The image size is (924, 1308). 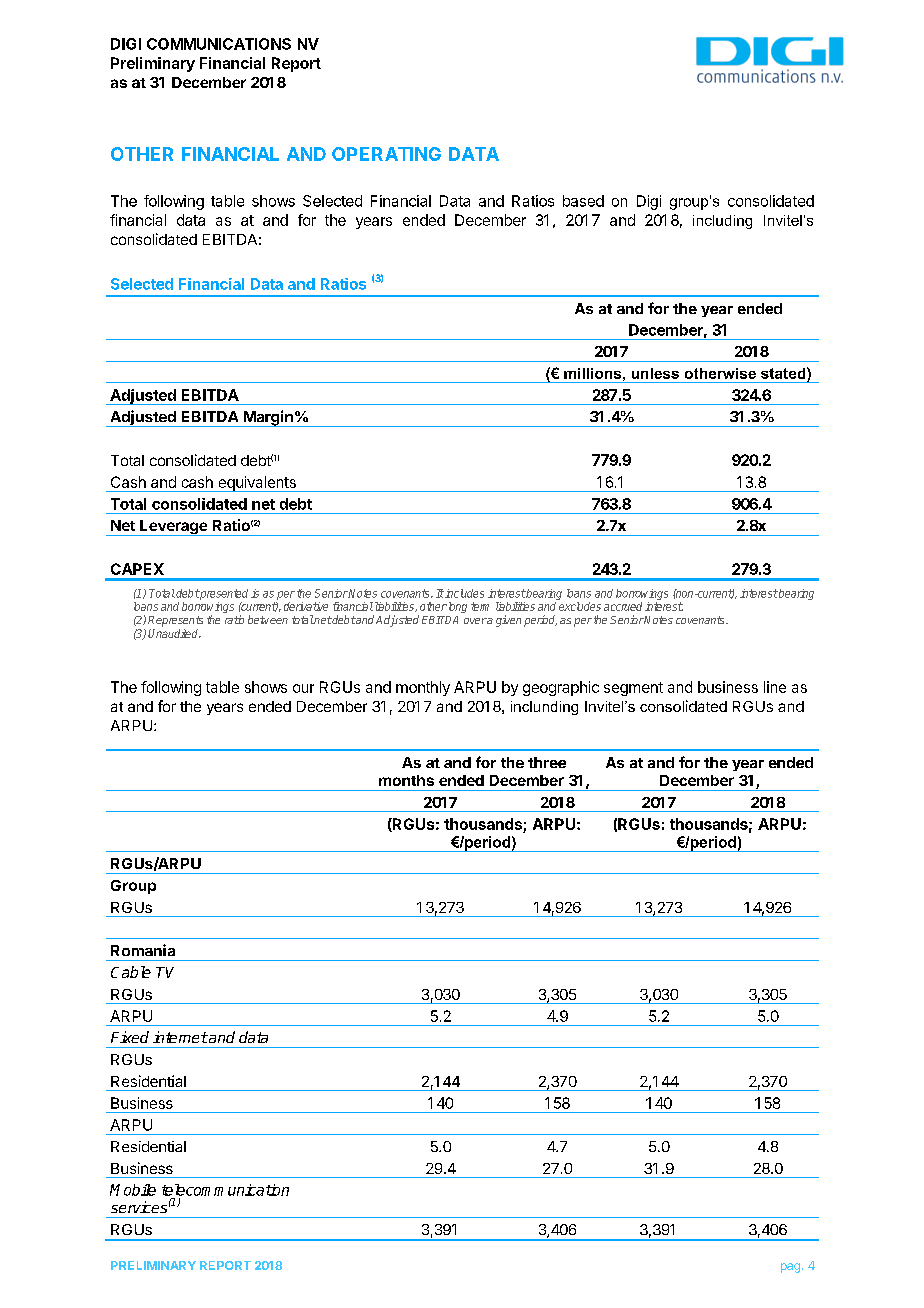 I want to click on line, so click(x=775, y=687).
